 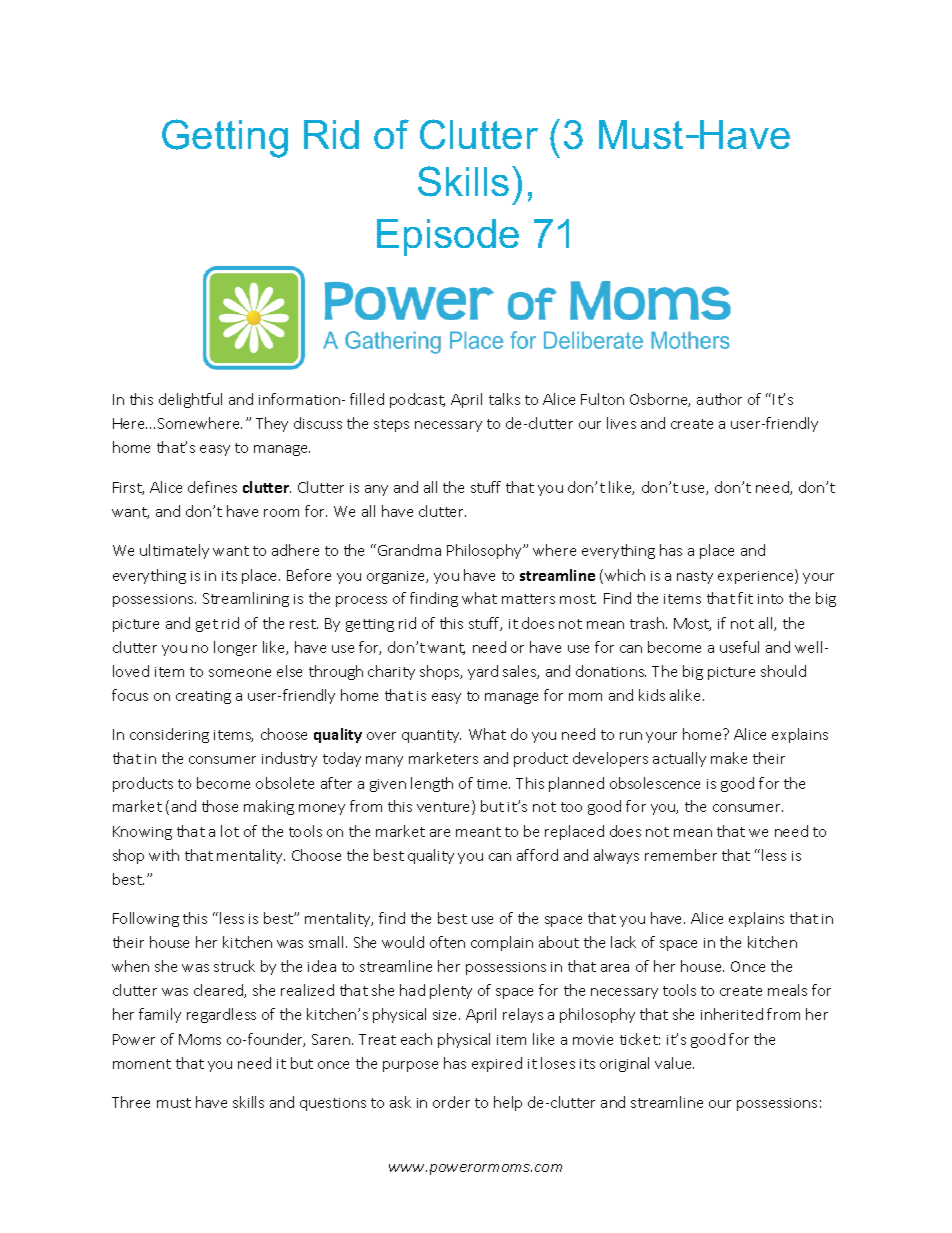 What do you see at coordinates (142, 1064) in the screenshot?
I see `moment` at bounding box center [142, 1064].
